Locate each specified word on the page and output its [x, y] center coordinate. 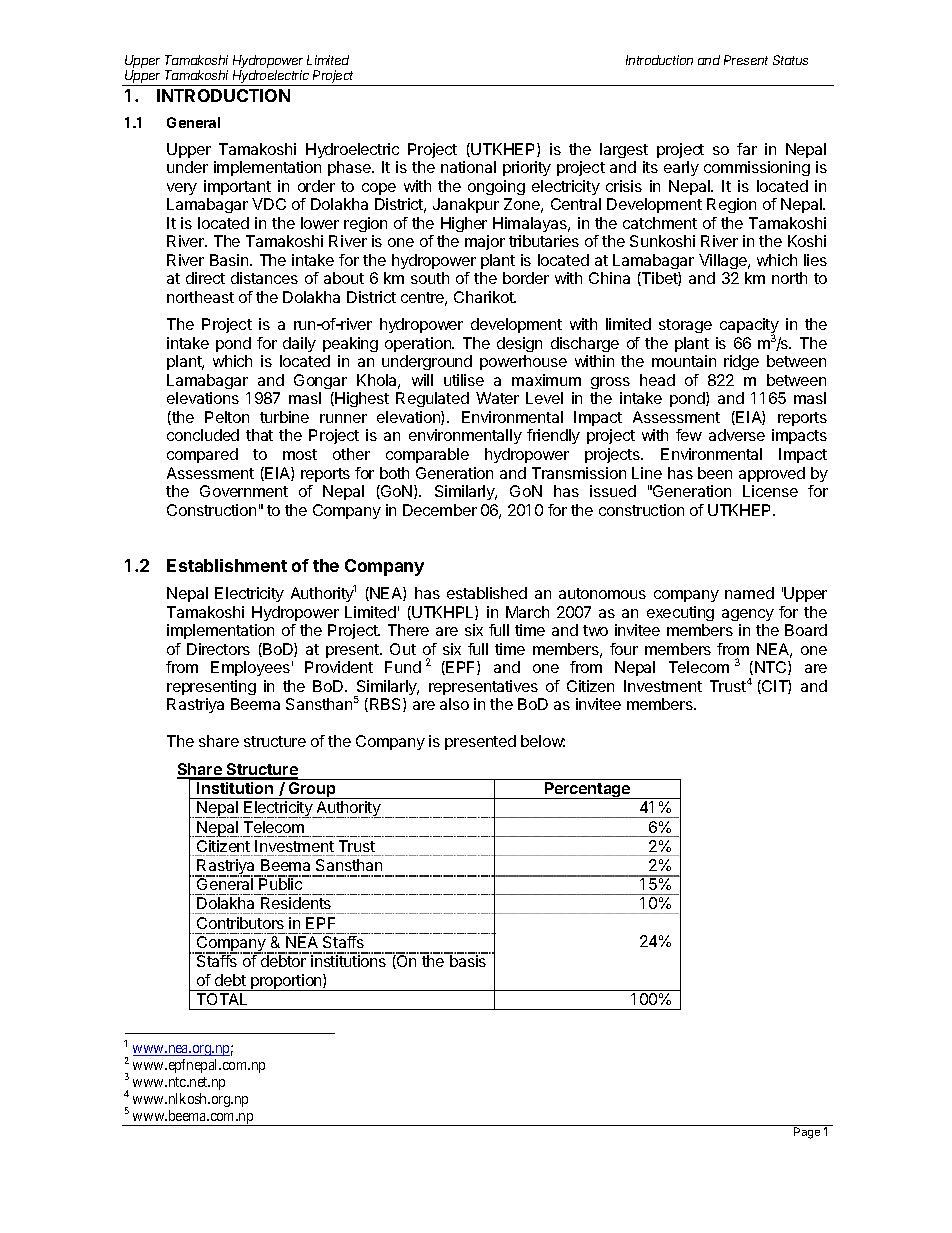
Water [497, 398]
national [468, 167]
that [259, 435]
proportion [286, 982]
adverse [737, 435]
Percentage [588, 790]
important [237, 187]
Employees [250, 668]
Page [807, 1132]
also [454, 704]
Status [790, 60]
